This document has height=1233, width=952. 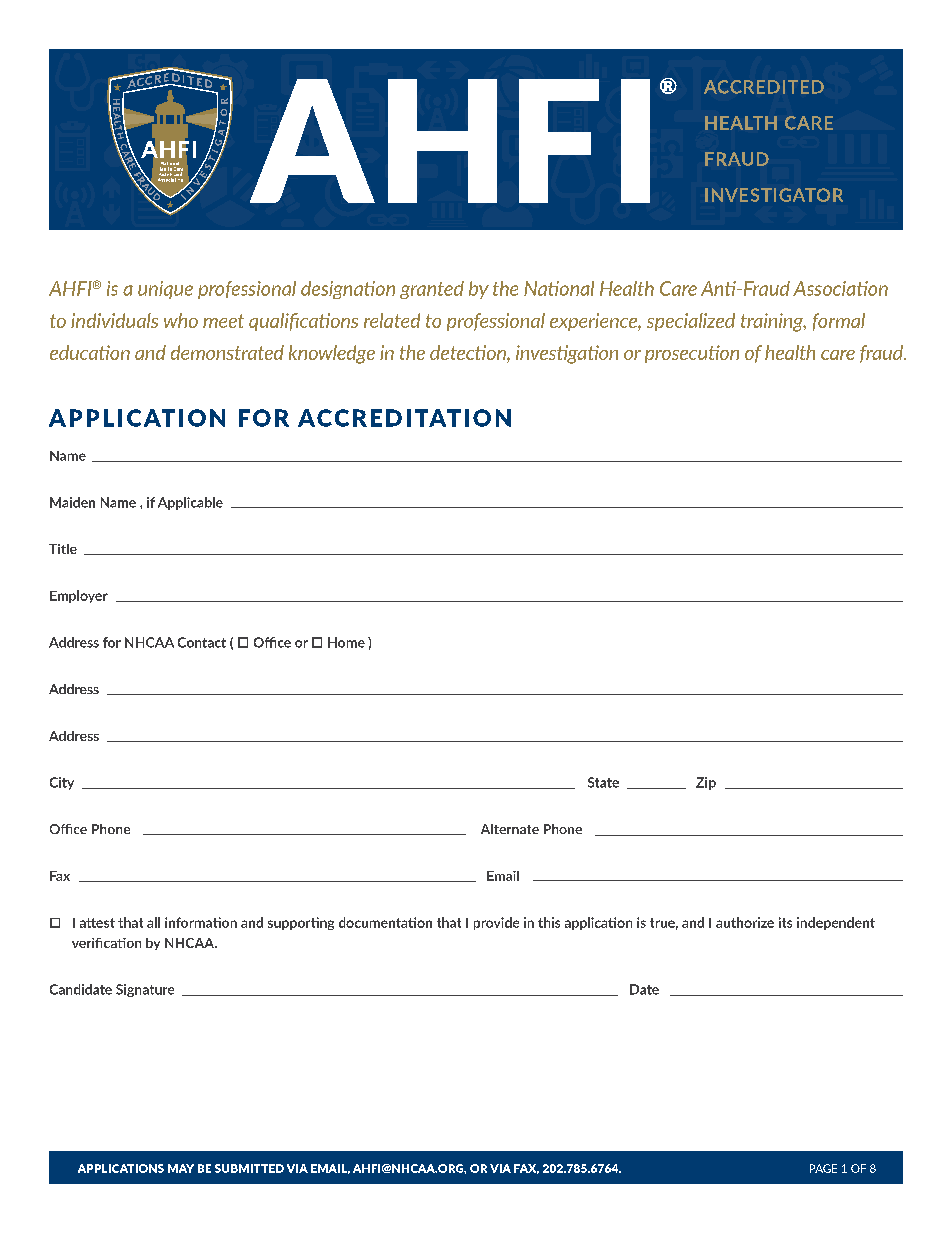 What do you see at coordinates (692, 354) in the document?
I see `prosecution` at bounding box center [692, 354].
